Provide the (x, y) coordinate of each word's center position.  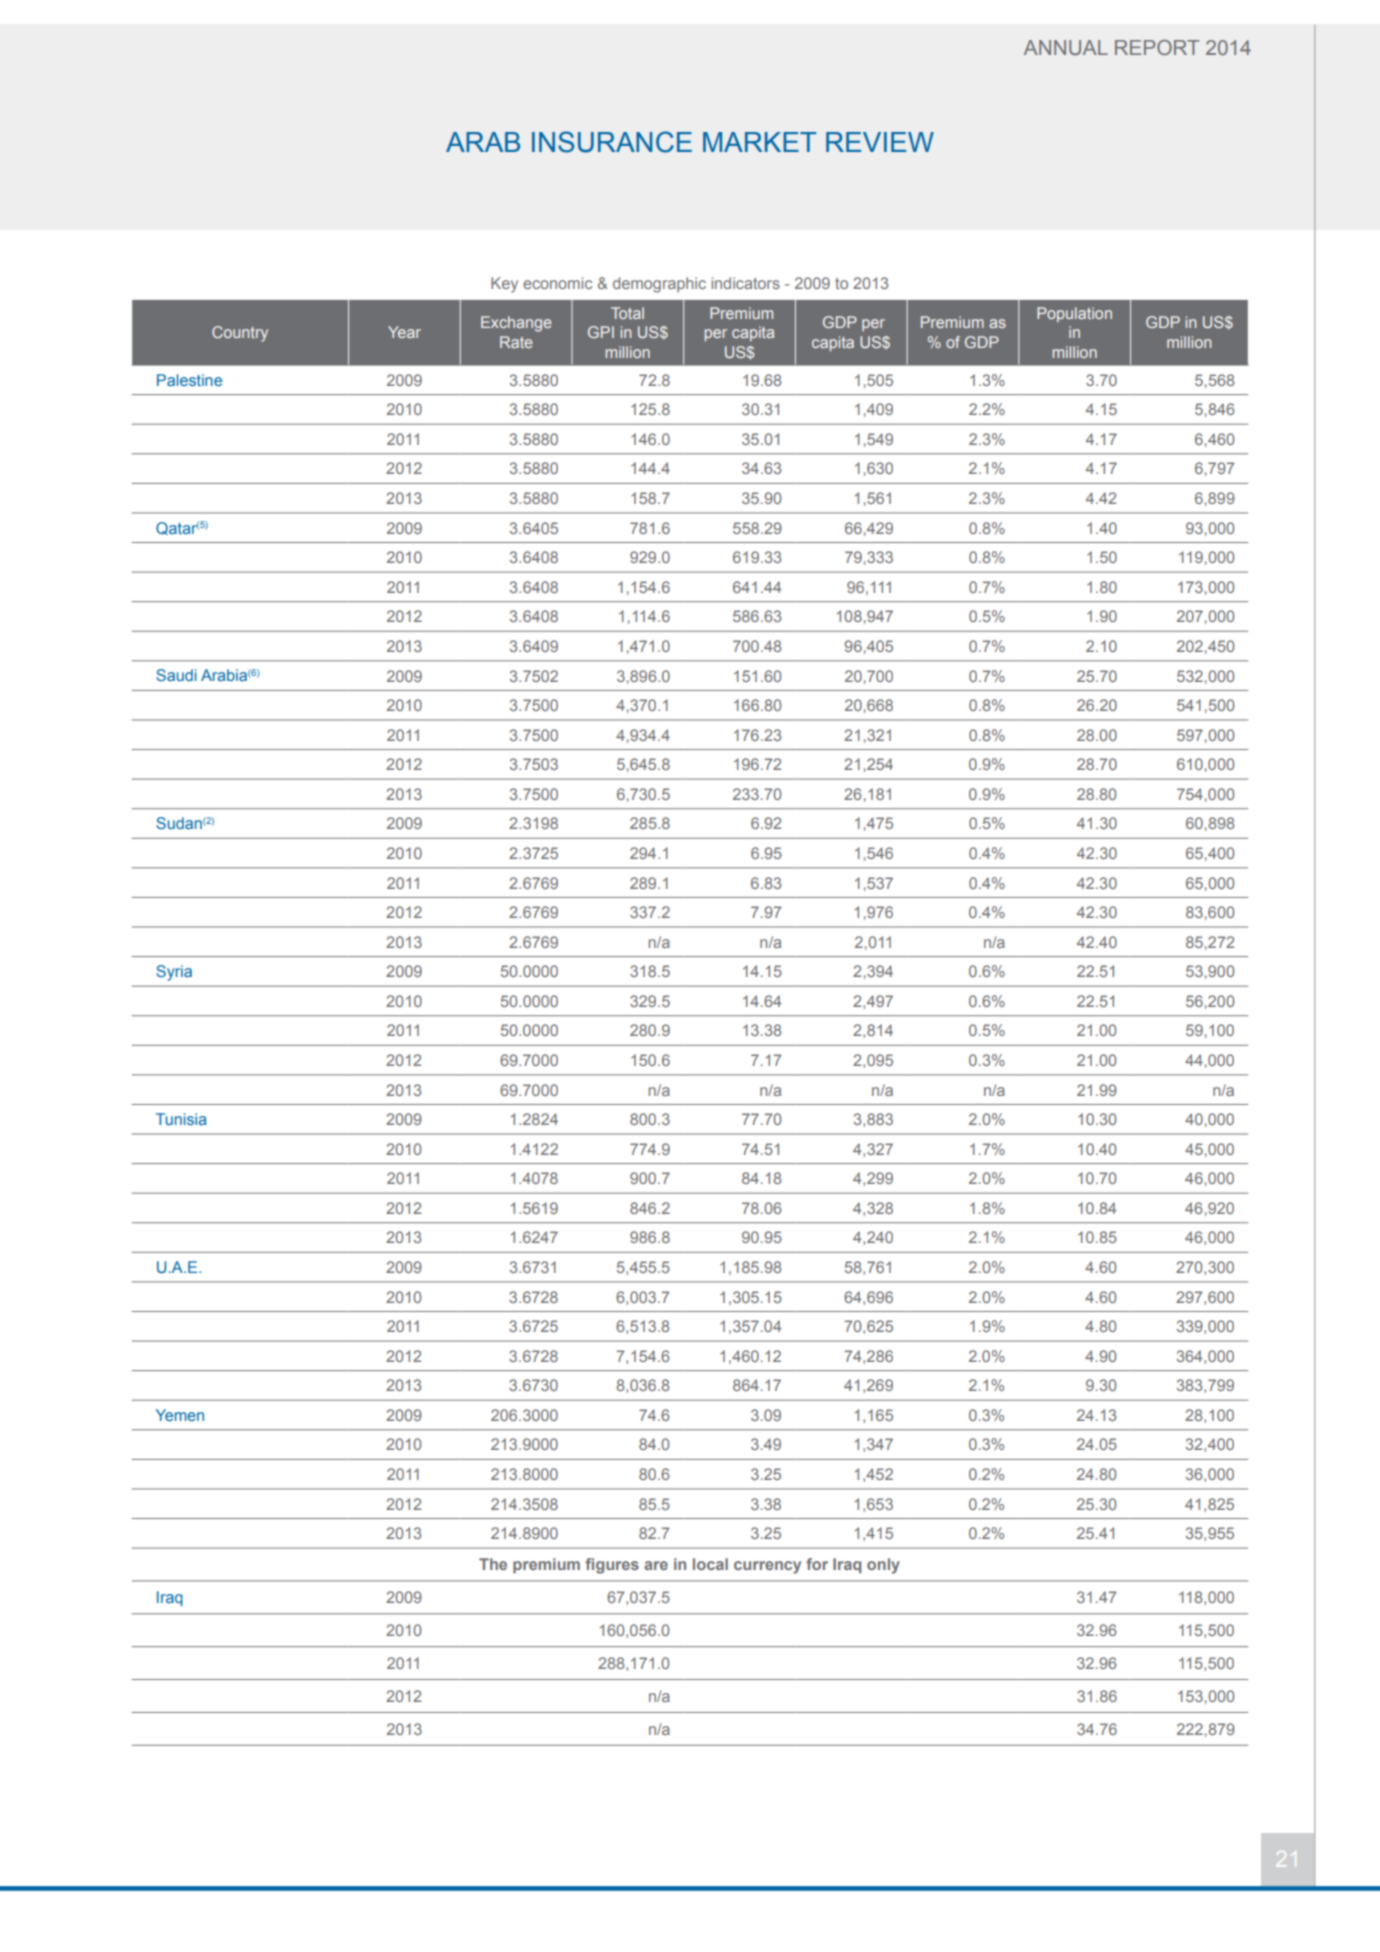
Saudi (176, 675)
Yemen (180, 1415)
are (656, 1565)
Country (240, 334)
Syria (174, 973)
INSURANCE (612, 142)
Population (1074, 314)
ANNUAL (1066, 47)
